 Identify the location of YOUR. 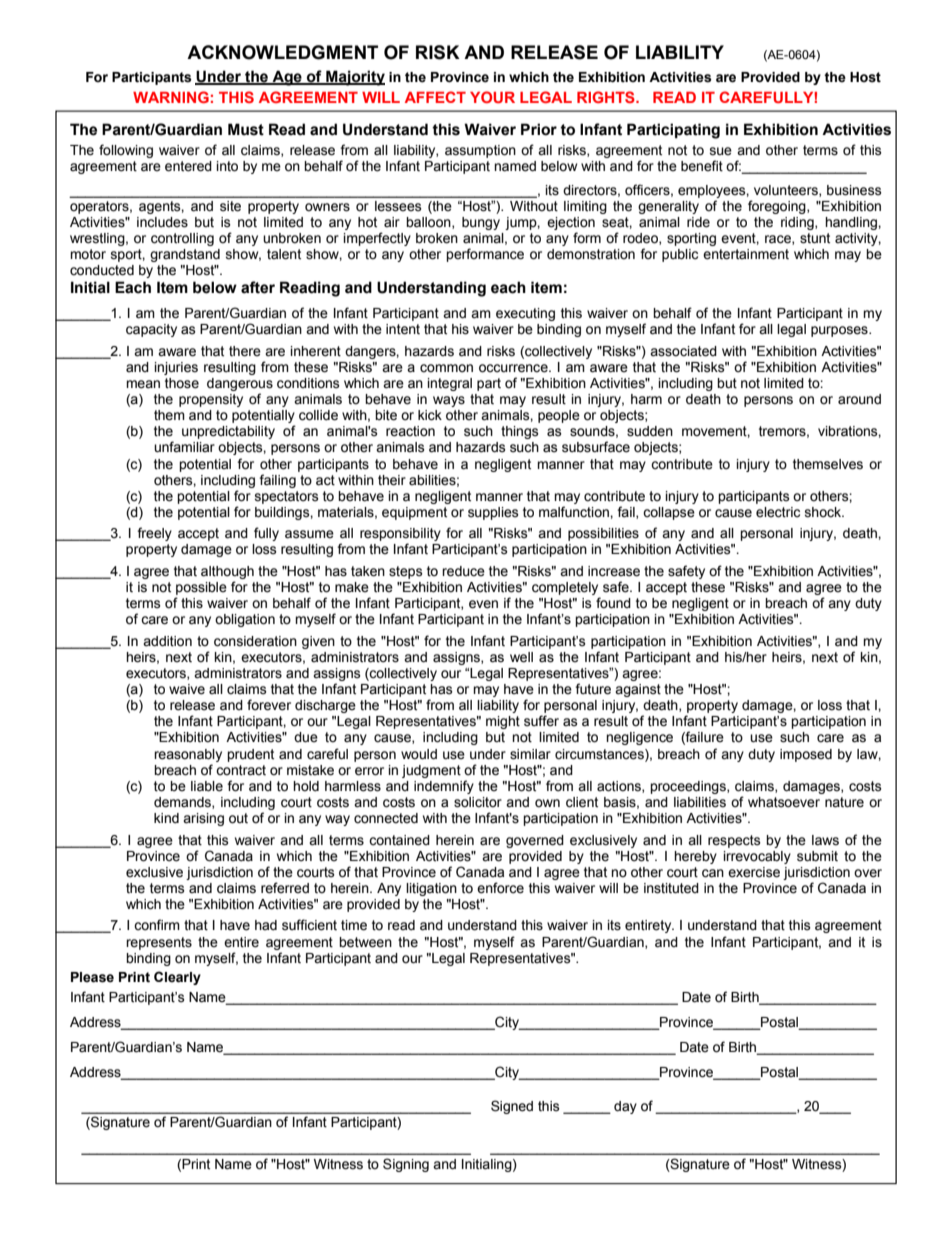
(492, 97).
